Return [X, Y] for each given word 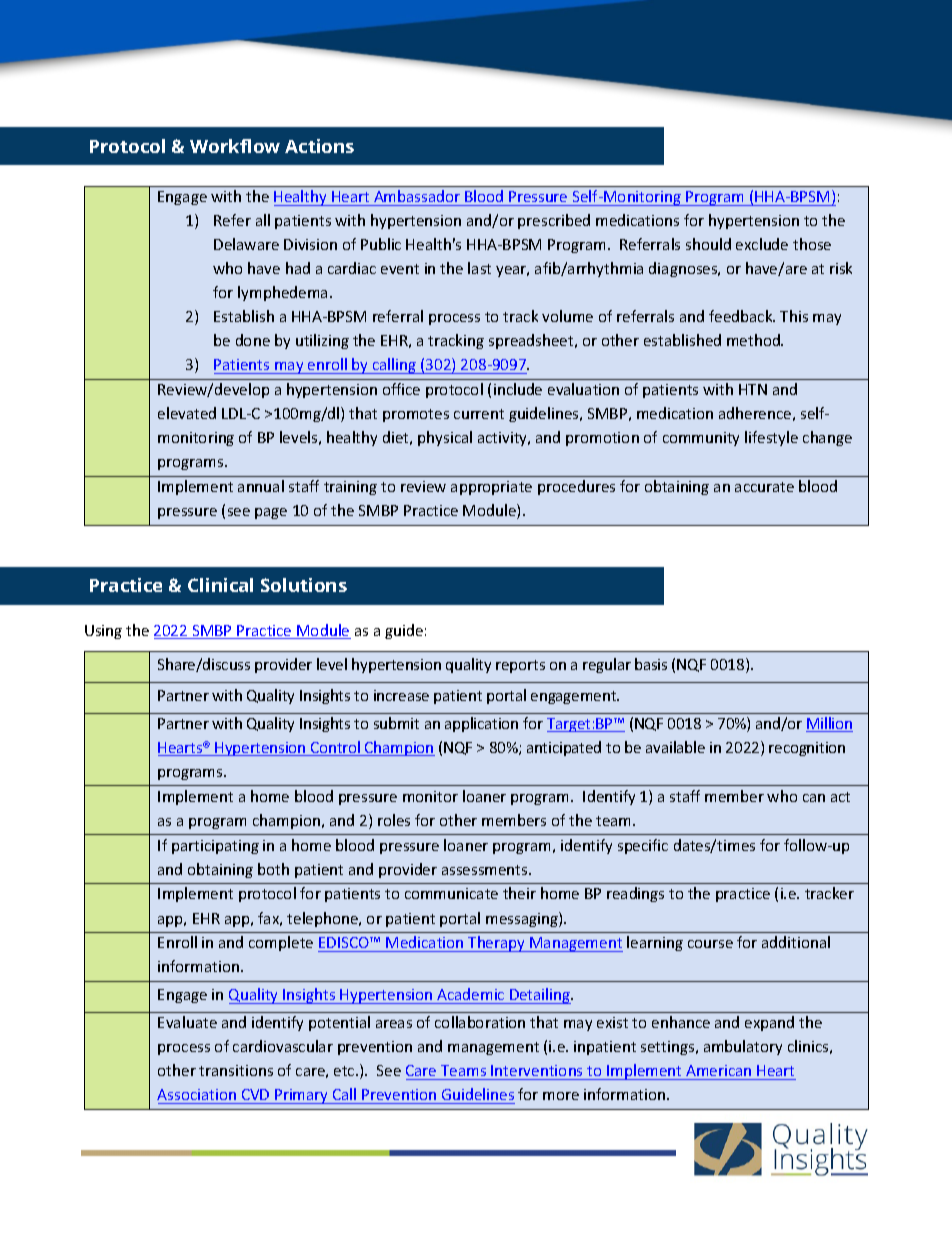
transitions [236, 1070]
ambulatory [743, 1047]
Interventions [536, 1070]
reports [520, 666]
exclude [762, 244]
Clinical [220, 585]
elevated [187, 413]
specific [643, 846]
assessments [486, 870]
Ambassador [417, 196]
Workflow [235, 146]
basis [651, 664]
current [479, 414]
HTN [753, 389]
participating [215, 847]
